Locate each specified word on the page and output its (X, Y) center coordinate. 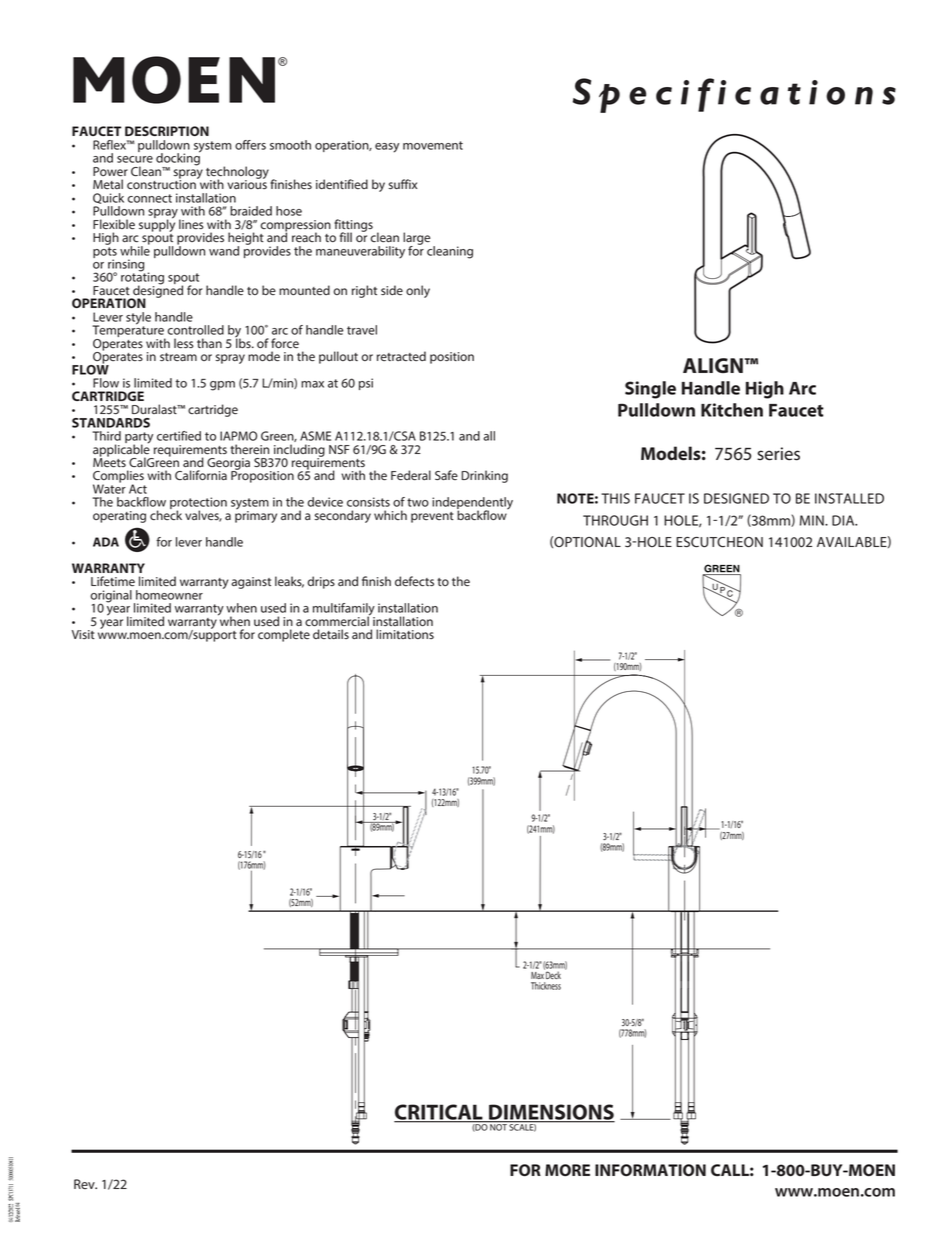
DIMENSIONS (551, 1113)
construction (162, 183)
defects (414, 581)
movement (433, 145)
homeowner (169, 595)
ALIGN (714, 365)
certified (179, 436)
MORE (567, 1170)
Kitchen (732, 410)
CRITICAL (439, 1113)
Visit (83, 634)
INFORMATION (650, 1170)
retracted (401, 356)
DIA (844, 520)
